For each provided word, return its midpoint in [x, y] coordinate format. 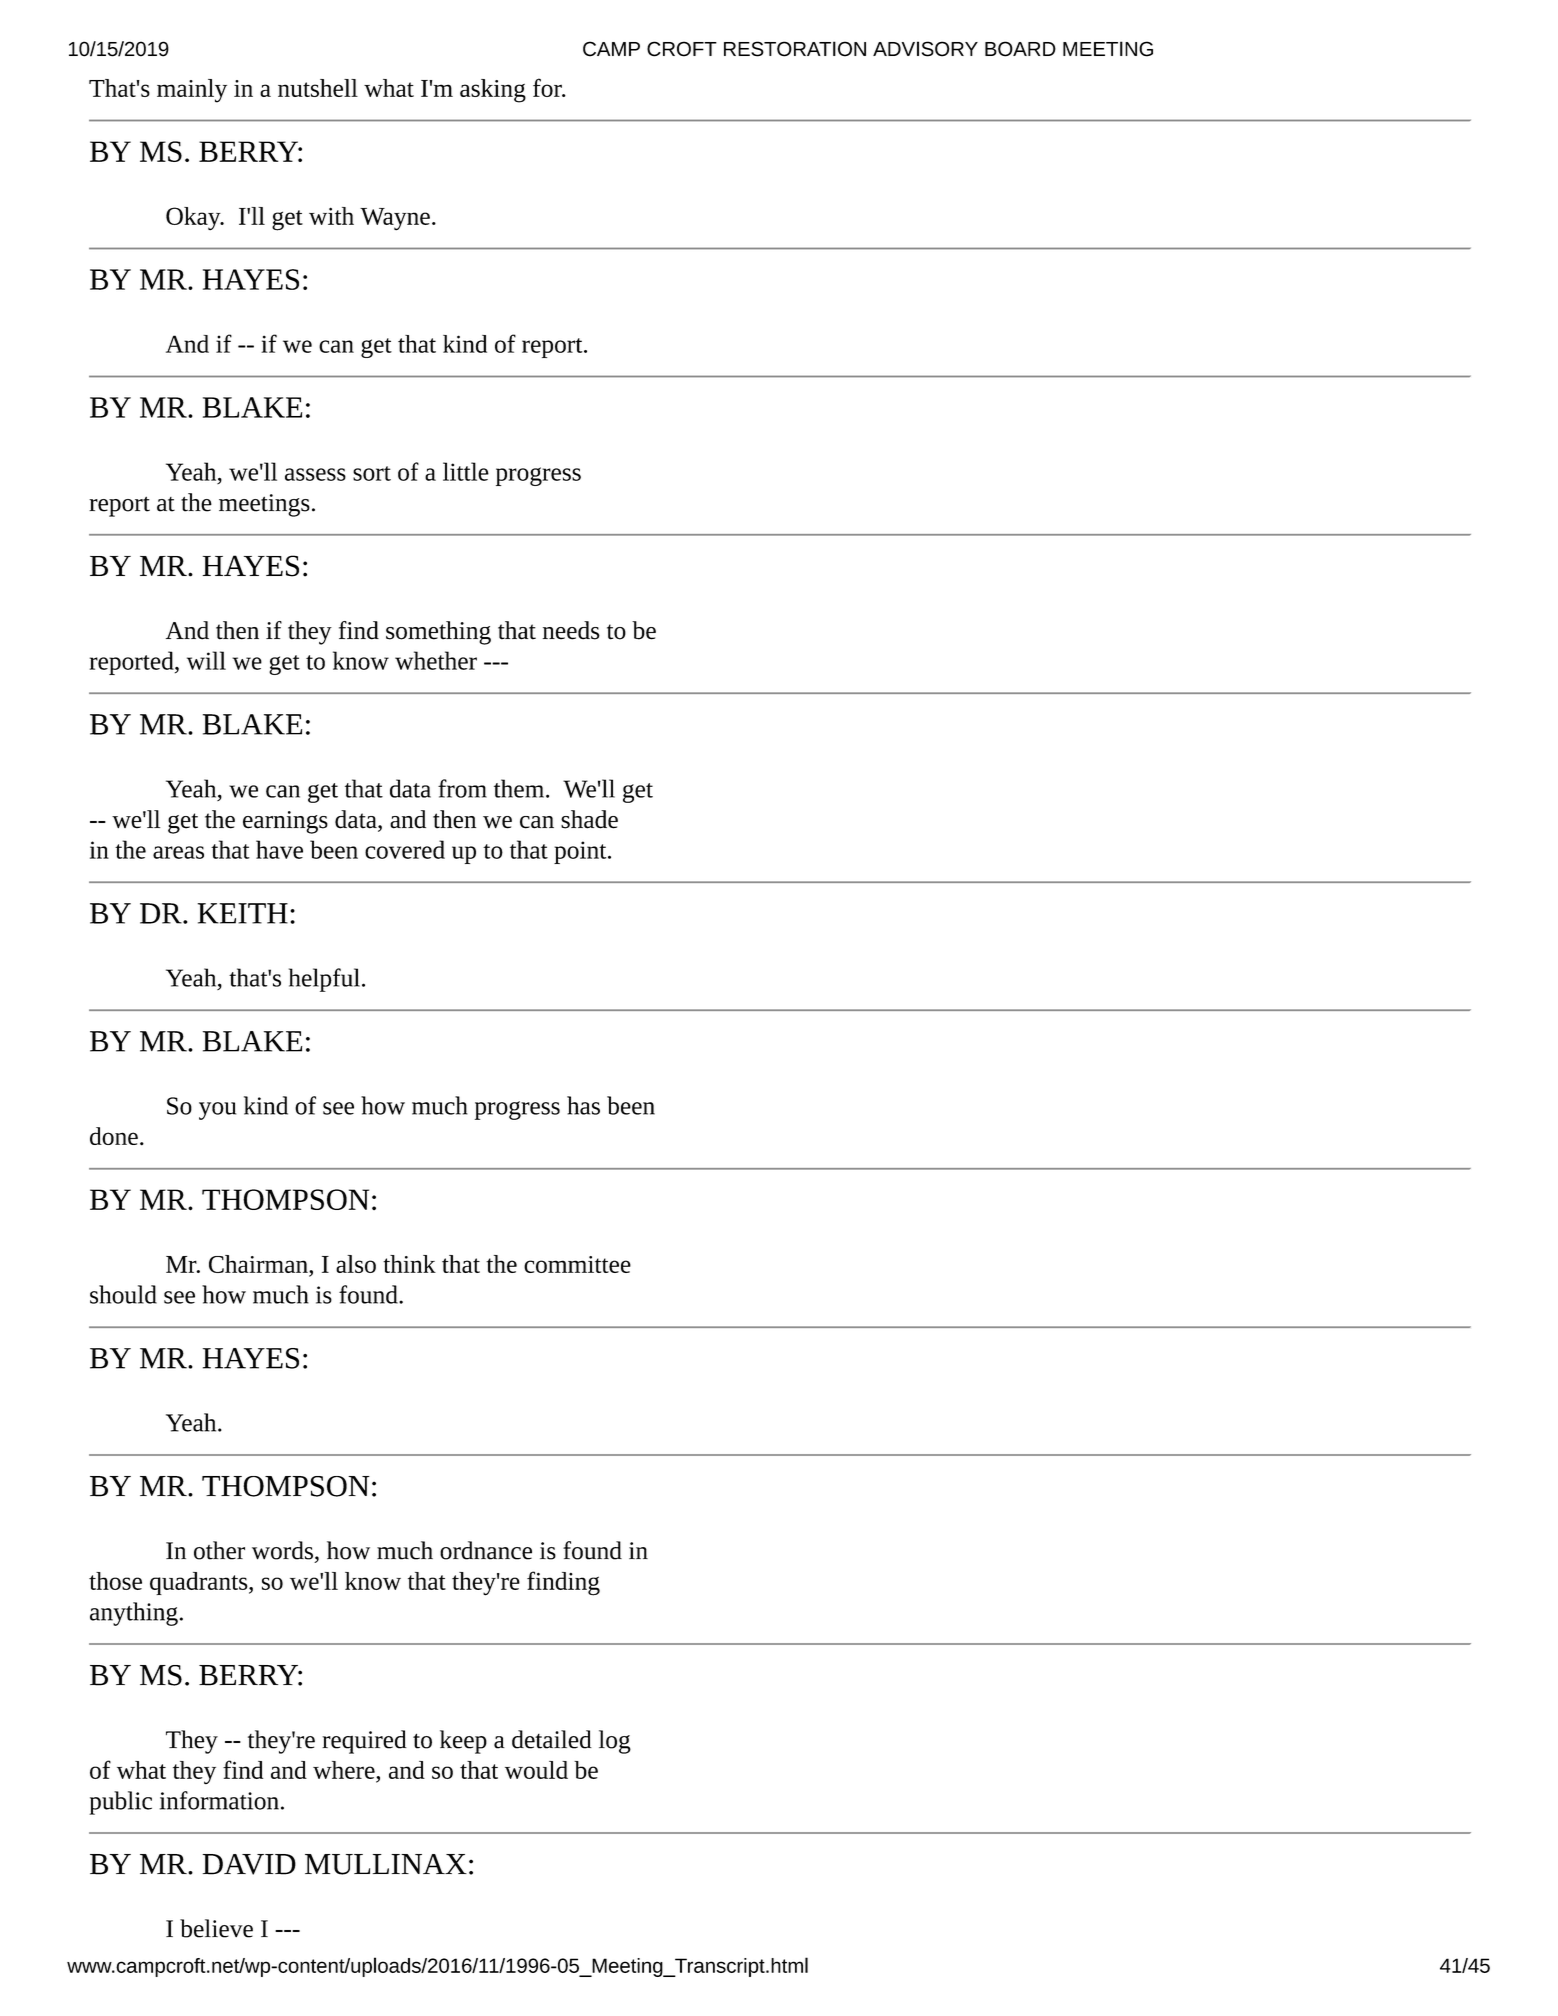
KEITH [242, 913]
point [581, 852]
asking [493, 91]
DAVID [249, 1864]
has [583, 1105]
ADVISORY [925, 49]
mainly [192, 91]
